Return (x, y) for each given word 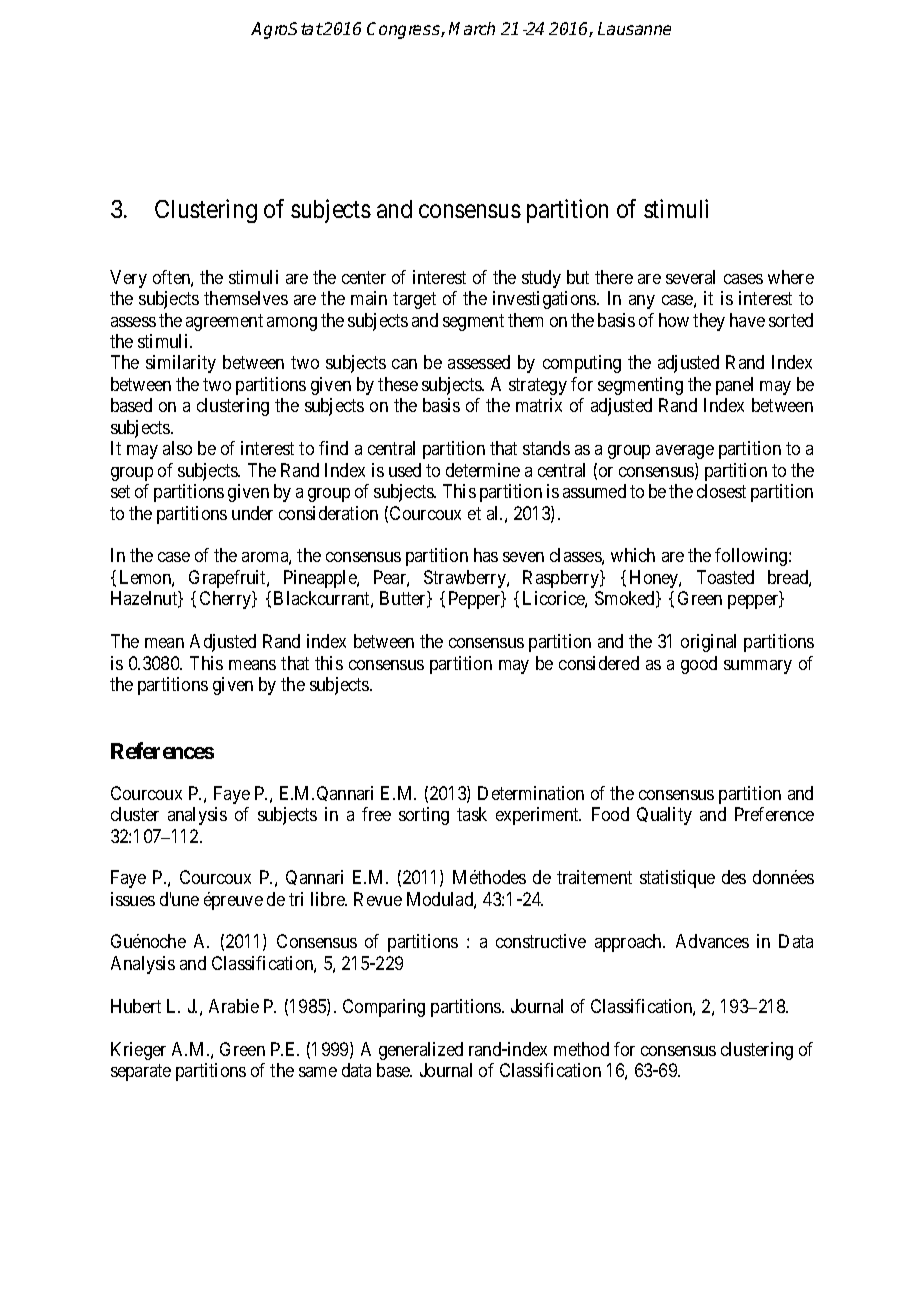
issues (133, 899)
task (472, 814)
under (252, 513)
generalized (421, 1051)
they (709, 322)
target (414, 300)
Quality (664, 816)
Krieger (138, 1051)
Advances (712, 941)
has (486, 555)
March (472, 28)
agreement (224, 322)
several (690, 277)
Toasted (725, 577)
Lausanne (634, 28)
